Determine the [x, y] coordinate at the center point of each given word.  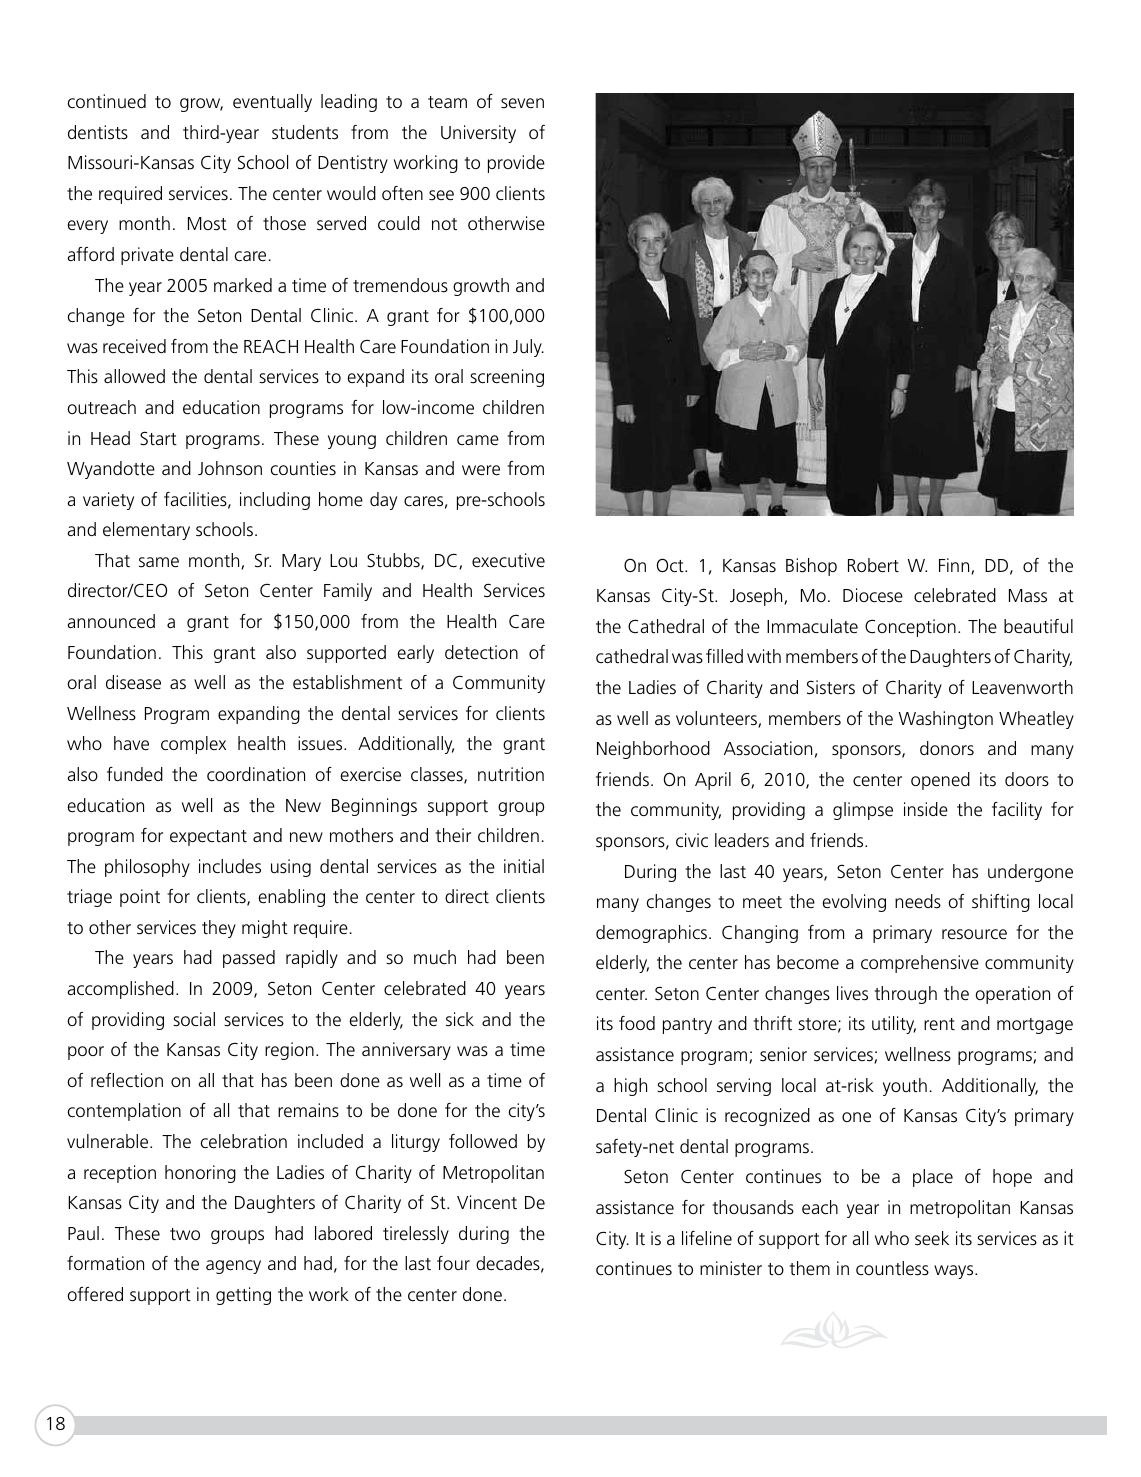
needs [918, 901]
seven [522, 103]
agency [233, 1267]
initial [524, 866]
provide [516, 164]
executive [508, 560]
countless [892, 1268]
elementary [146, 531]
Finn [955, 566]
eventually [272, 103]
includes [230, 866]
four [453, 1263]
